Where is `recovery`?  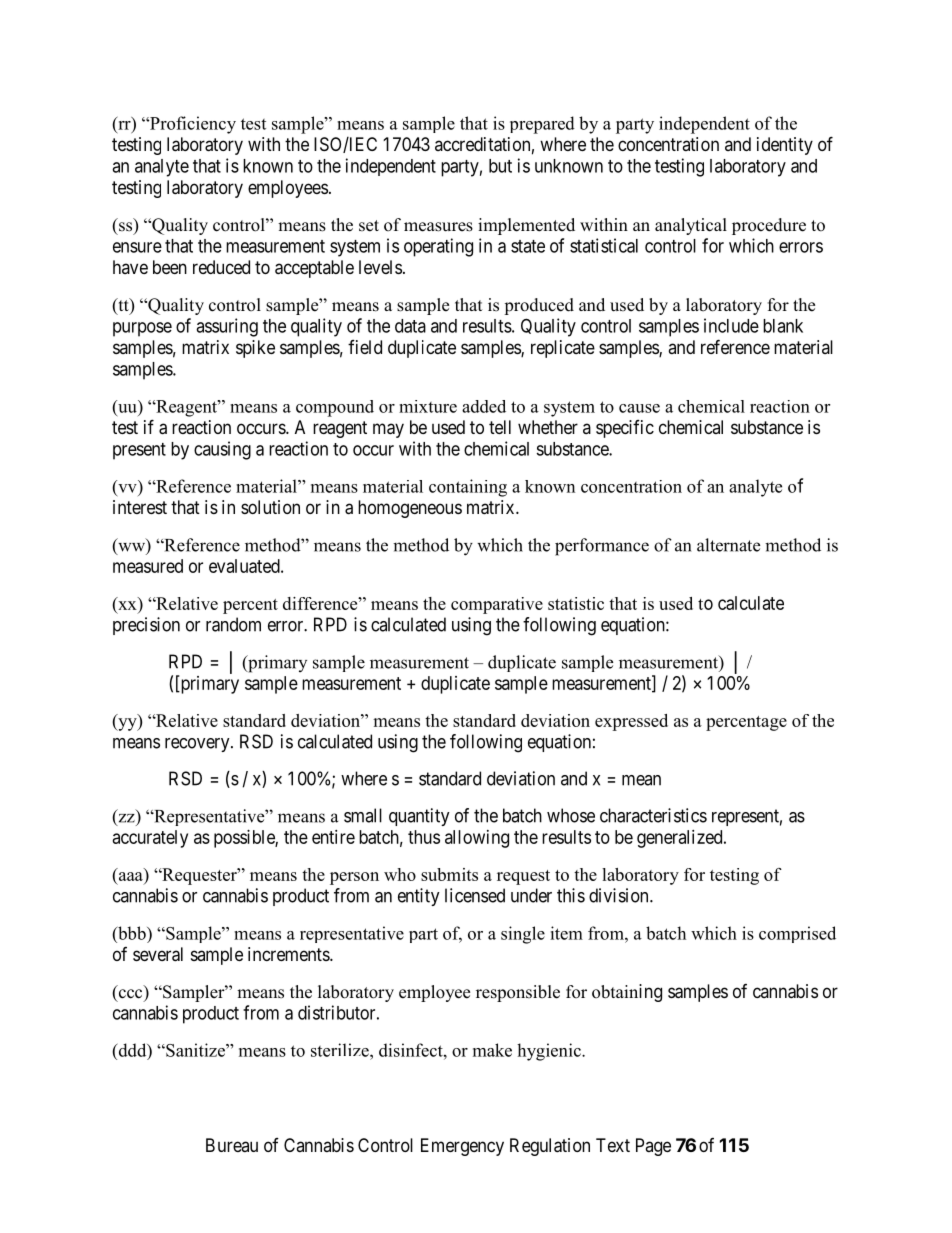 recovery is located at coordinates (198, 745).
